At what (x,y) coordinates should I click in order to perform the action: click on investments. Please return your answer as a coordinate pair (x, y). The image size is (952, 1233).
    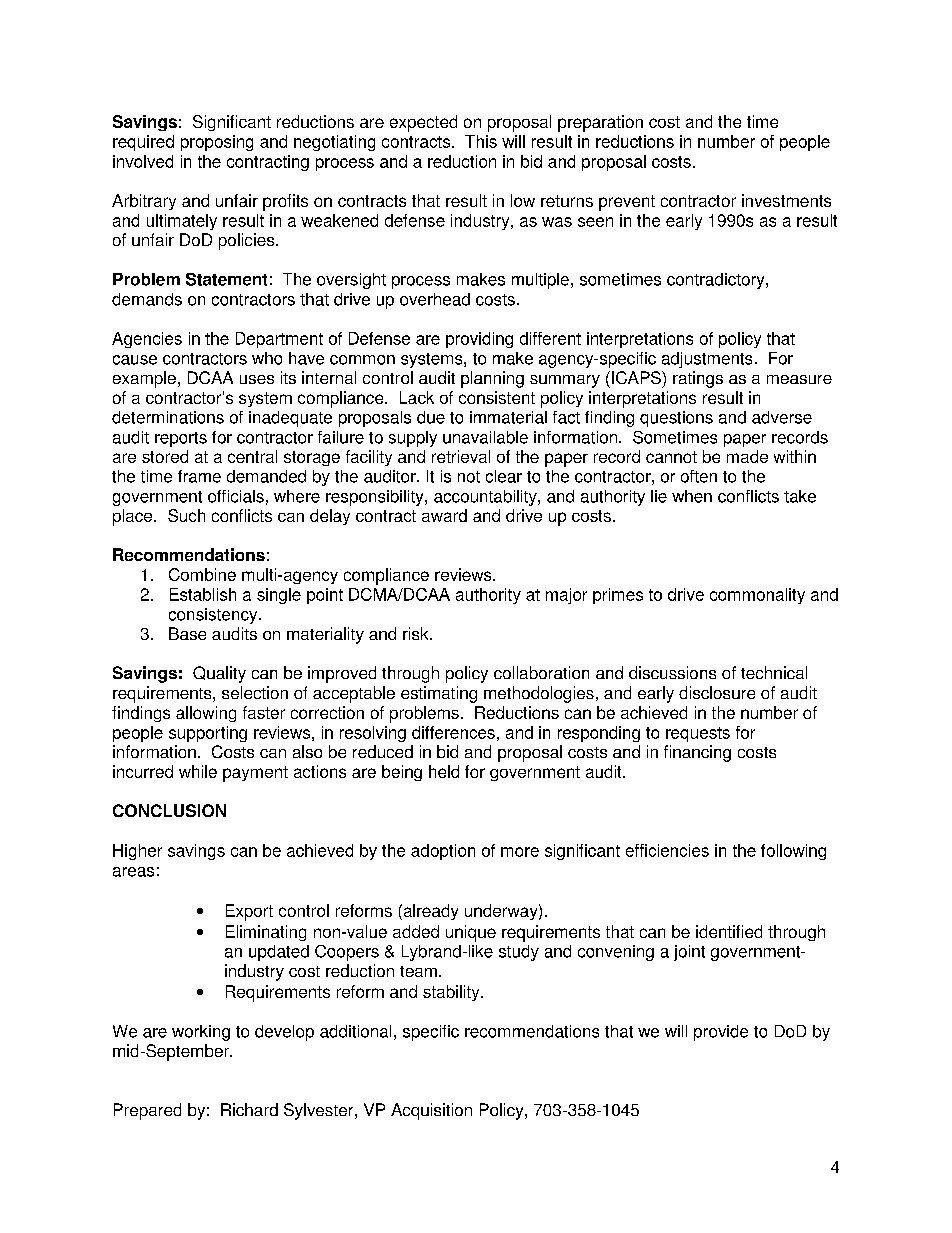
    Looking at the image, I should click on (786, 200).
